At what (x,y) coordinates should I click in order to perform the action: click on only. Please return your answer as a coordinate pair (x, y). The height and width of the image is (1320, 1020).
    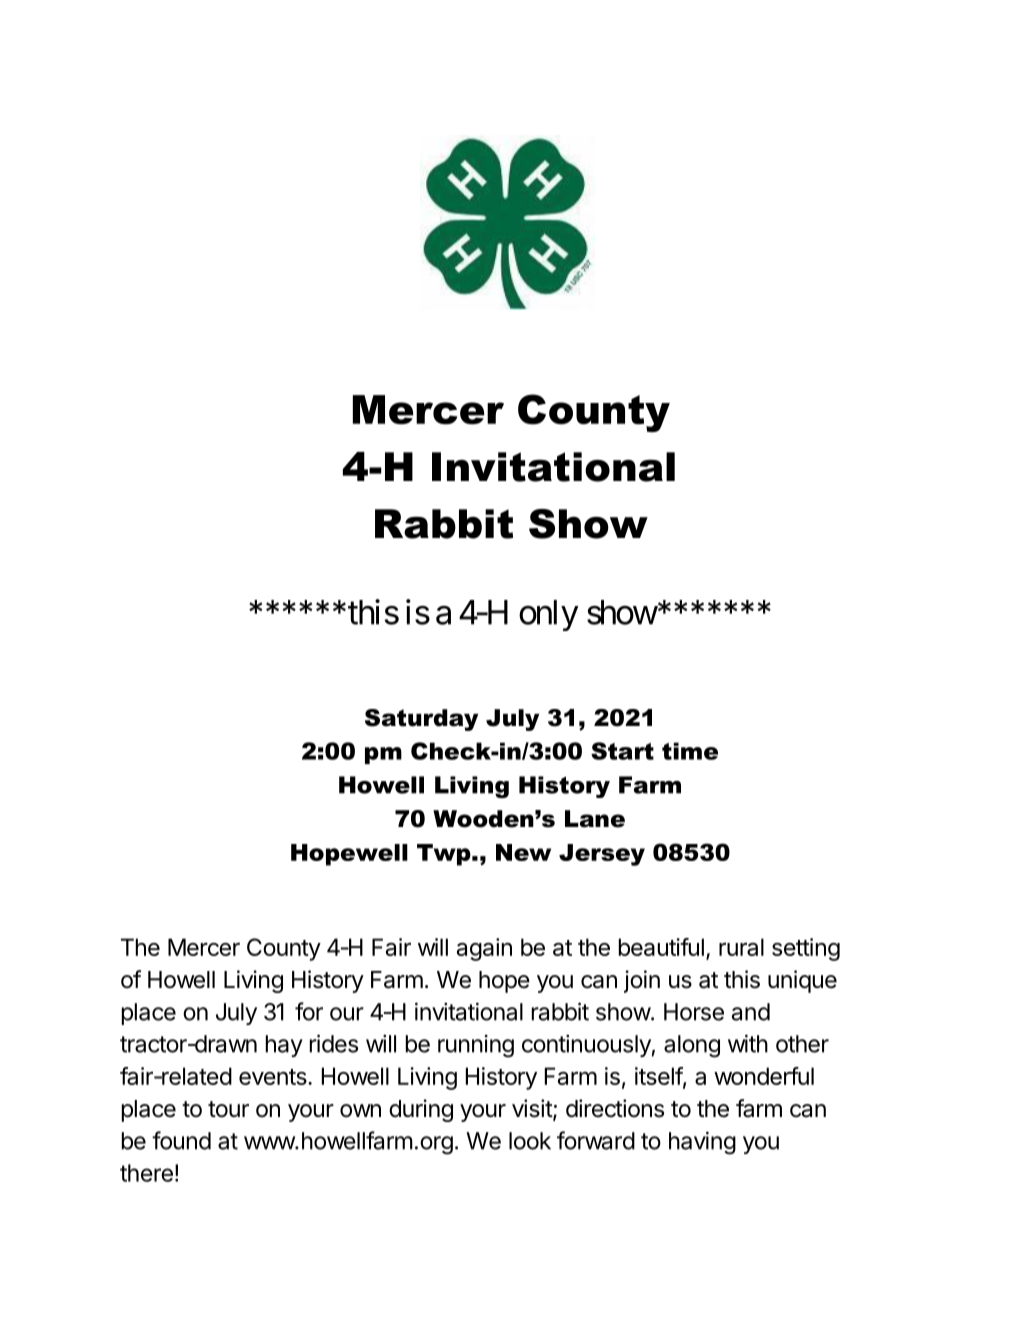
    Looking at the image, I should click on (549, 615).
